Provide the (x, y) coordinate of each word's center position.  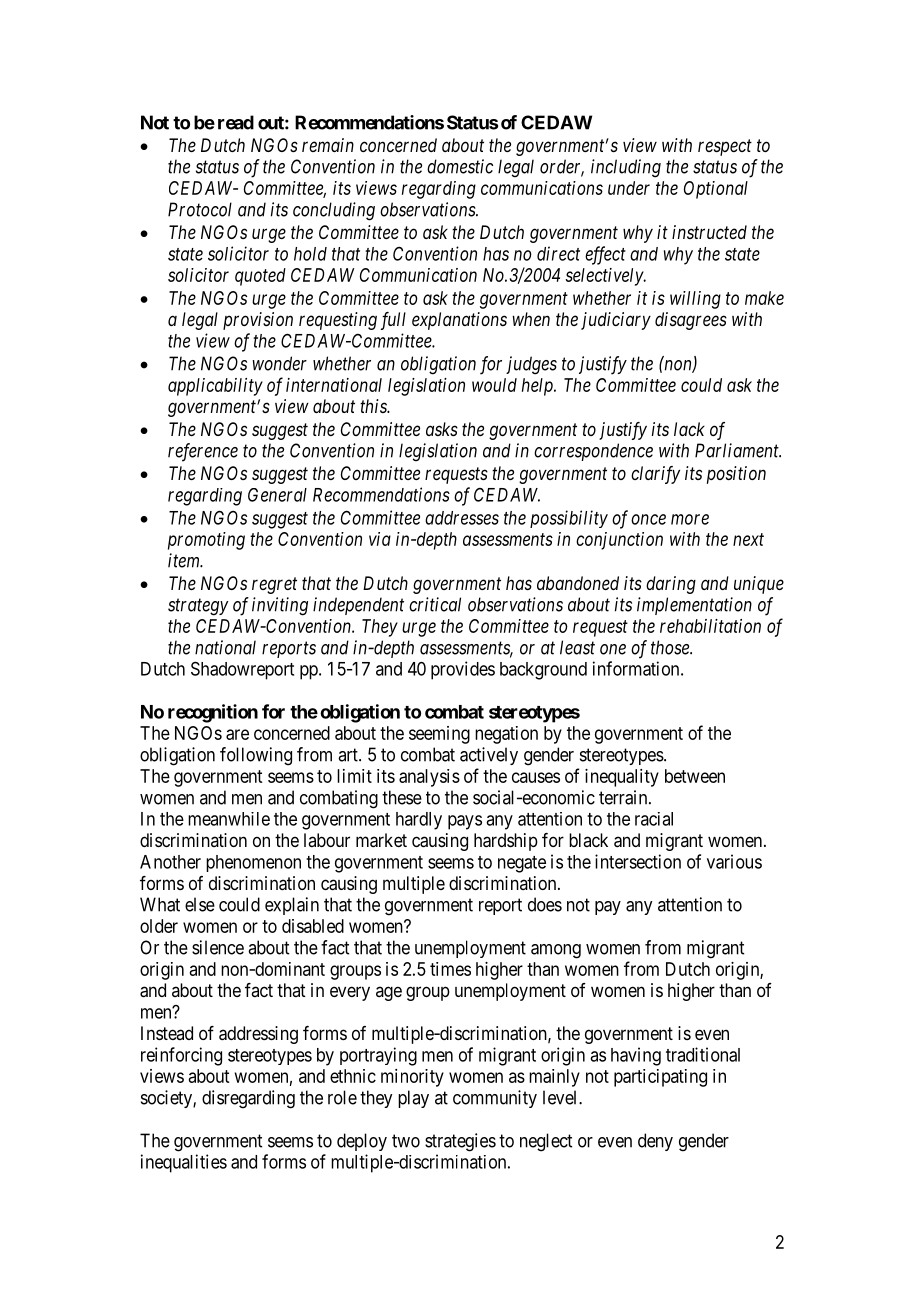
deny (655, 1142)
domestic (460, 166)
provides (463, 670)
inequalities (184, 1163)
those (671, 647)
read (236, 122)
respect (725, 147)
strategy (198, 607)
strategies (460, 1142)
